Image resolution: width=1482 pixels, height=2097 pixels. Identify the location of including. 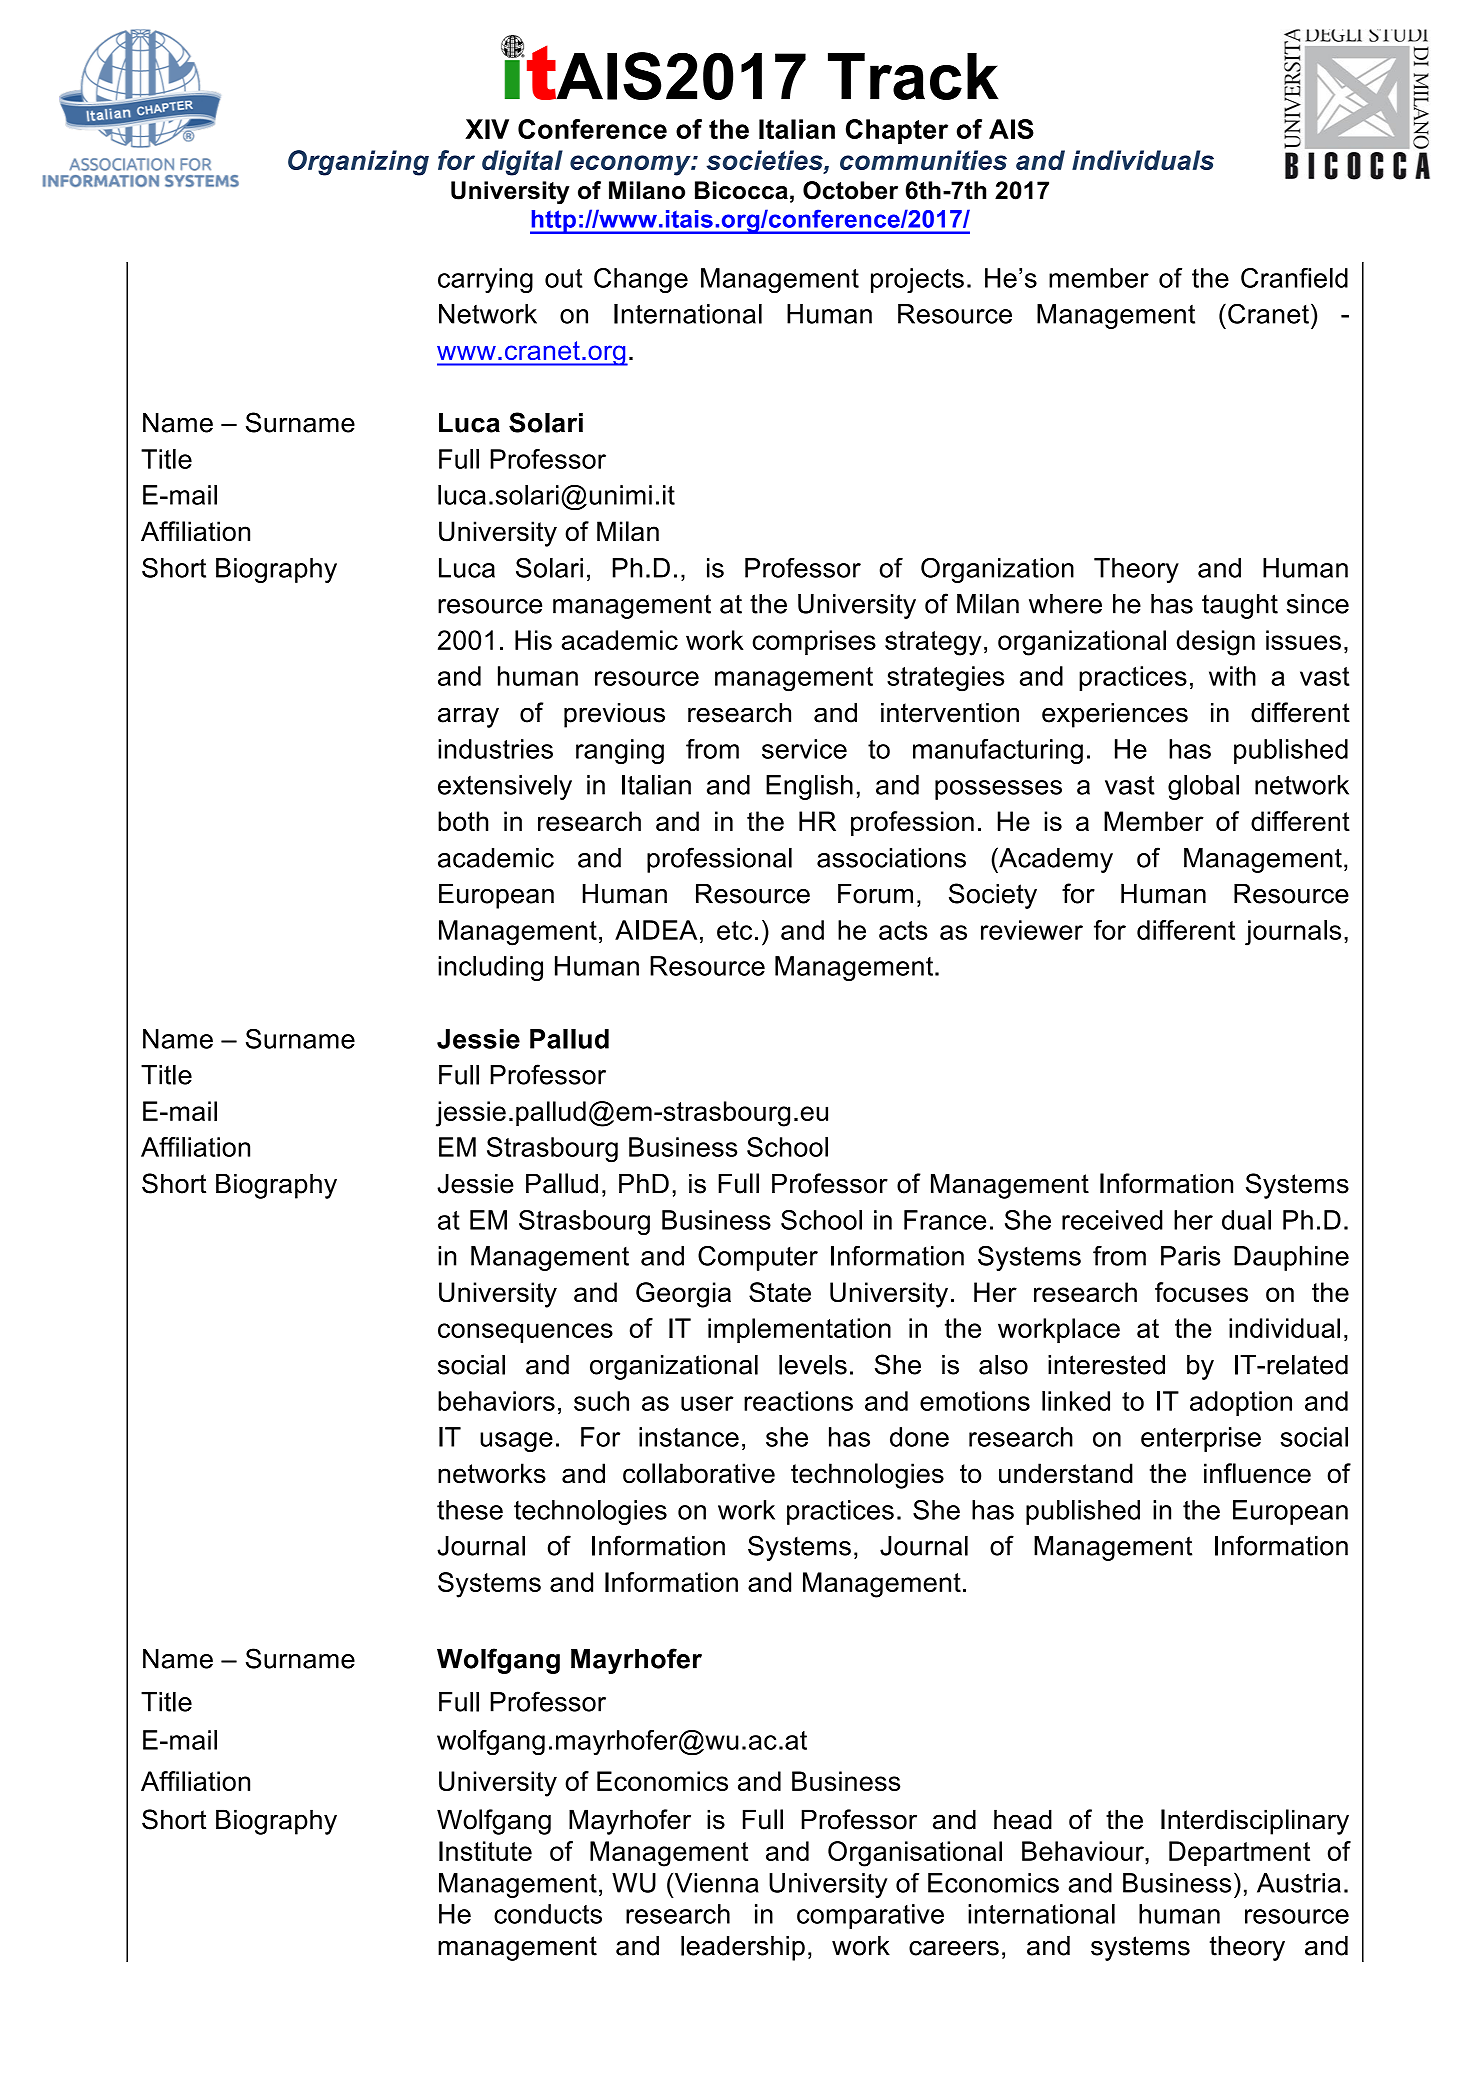
(490, 968).
